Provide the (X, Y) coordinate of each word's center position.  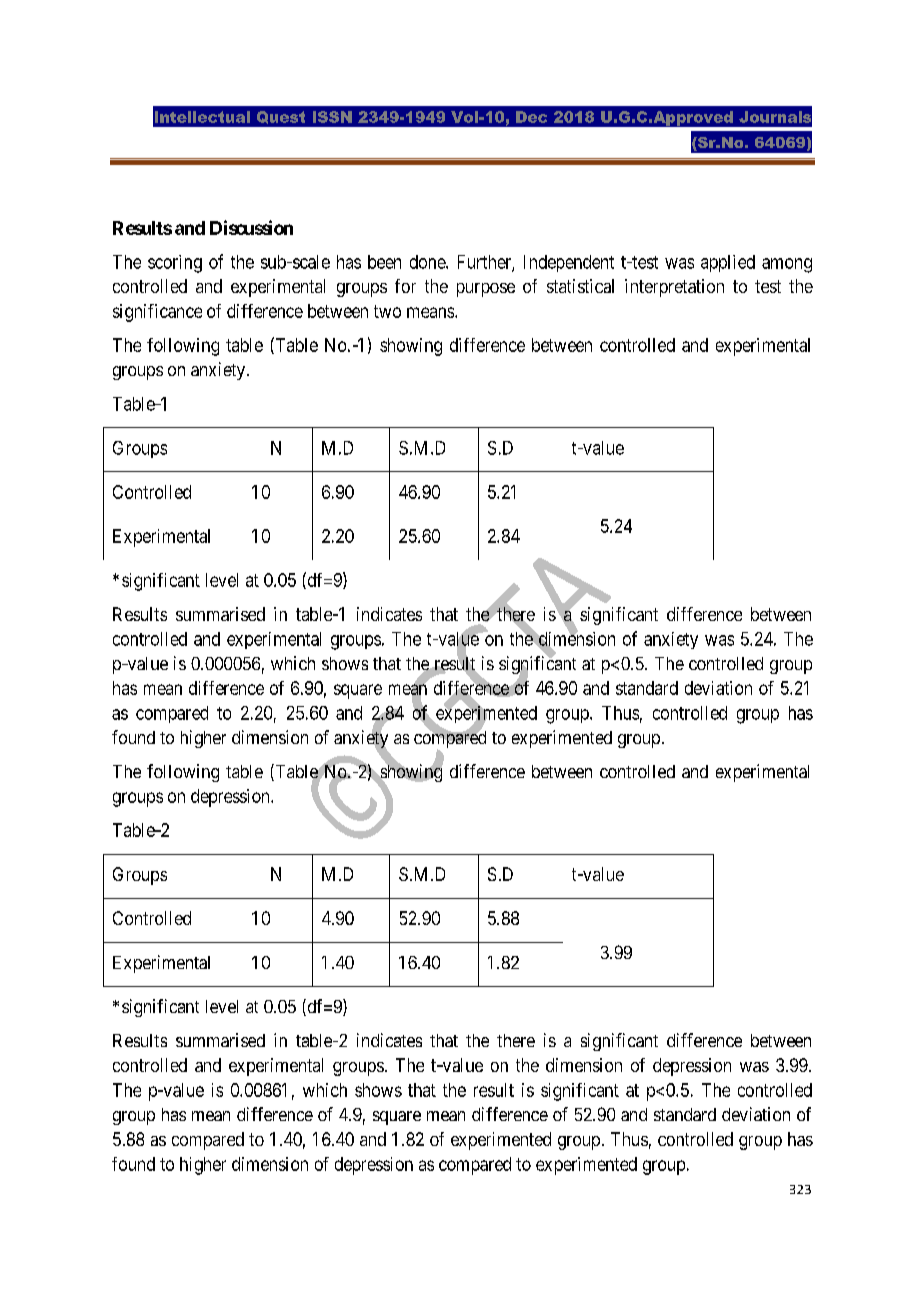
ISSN (332, 117)
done (428, 262)
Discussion (251, 227)
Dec (531, 117)
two (387, 311)
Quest (281, 117)
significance (157, 313)
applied (728, 263)
